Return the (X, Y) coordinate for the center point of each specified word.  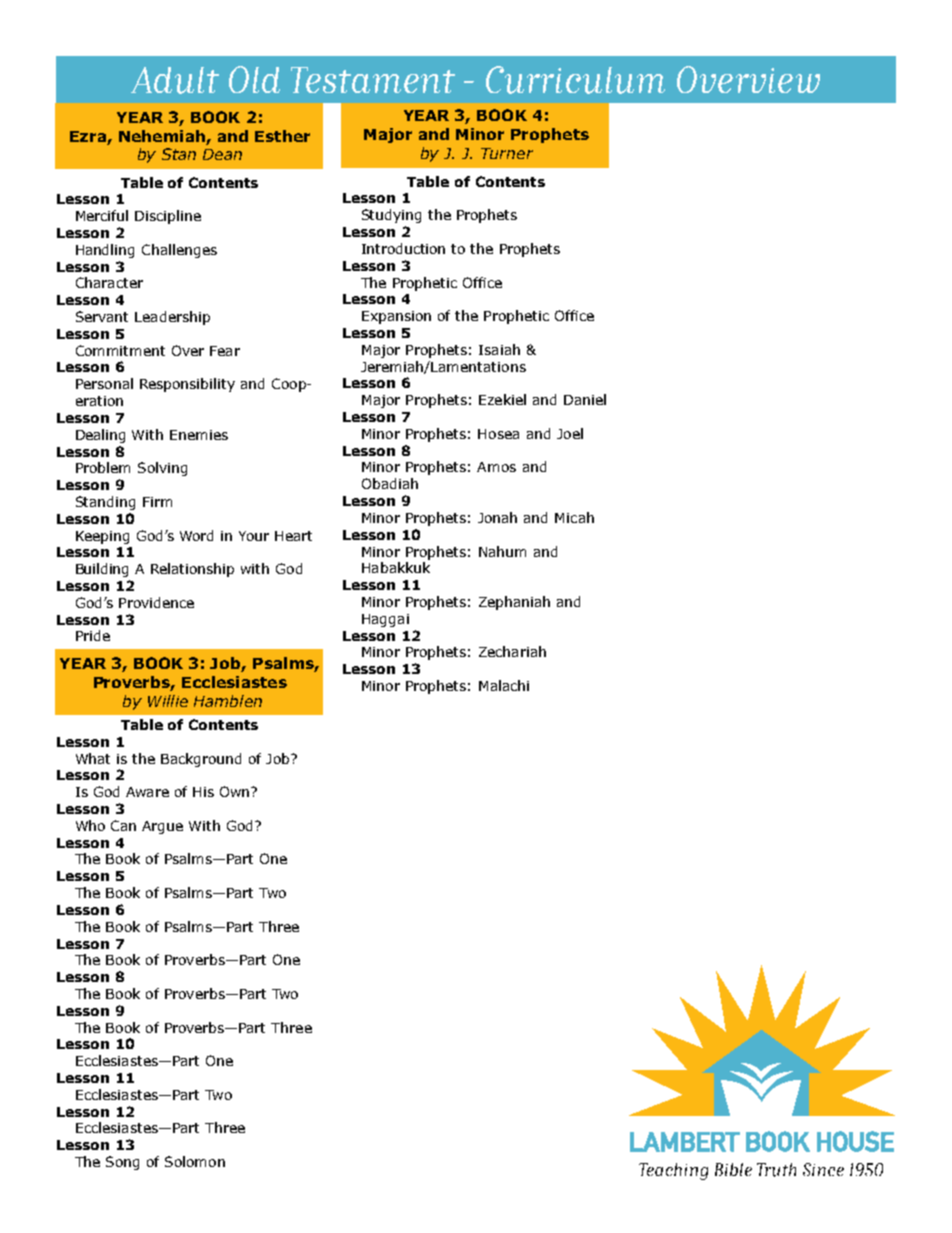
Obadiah (390, 483)
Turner (507, 153)
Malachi (504, 685)
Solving (162, 469)
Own (236, 791)
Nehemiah (162, 136)
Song (122, 1163)
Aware (147, 792)
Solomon (195, 1161)
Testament (373, 80)
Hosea (498, 434)
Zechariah (512, 651)
